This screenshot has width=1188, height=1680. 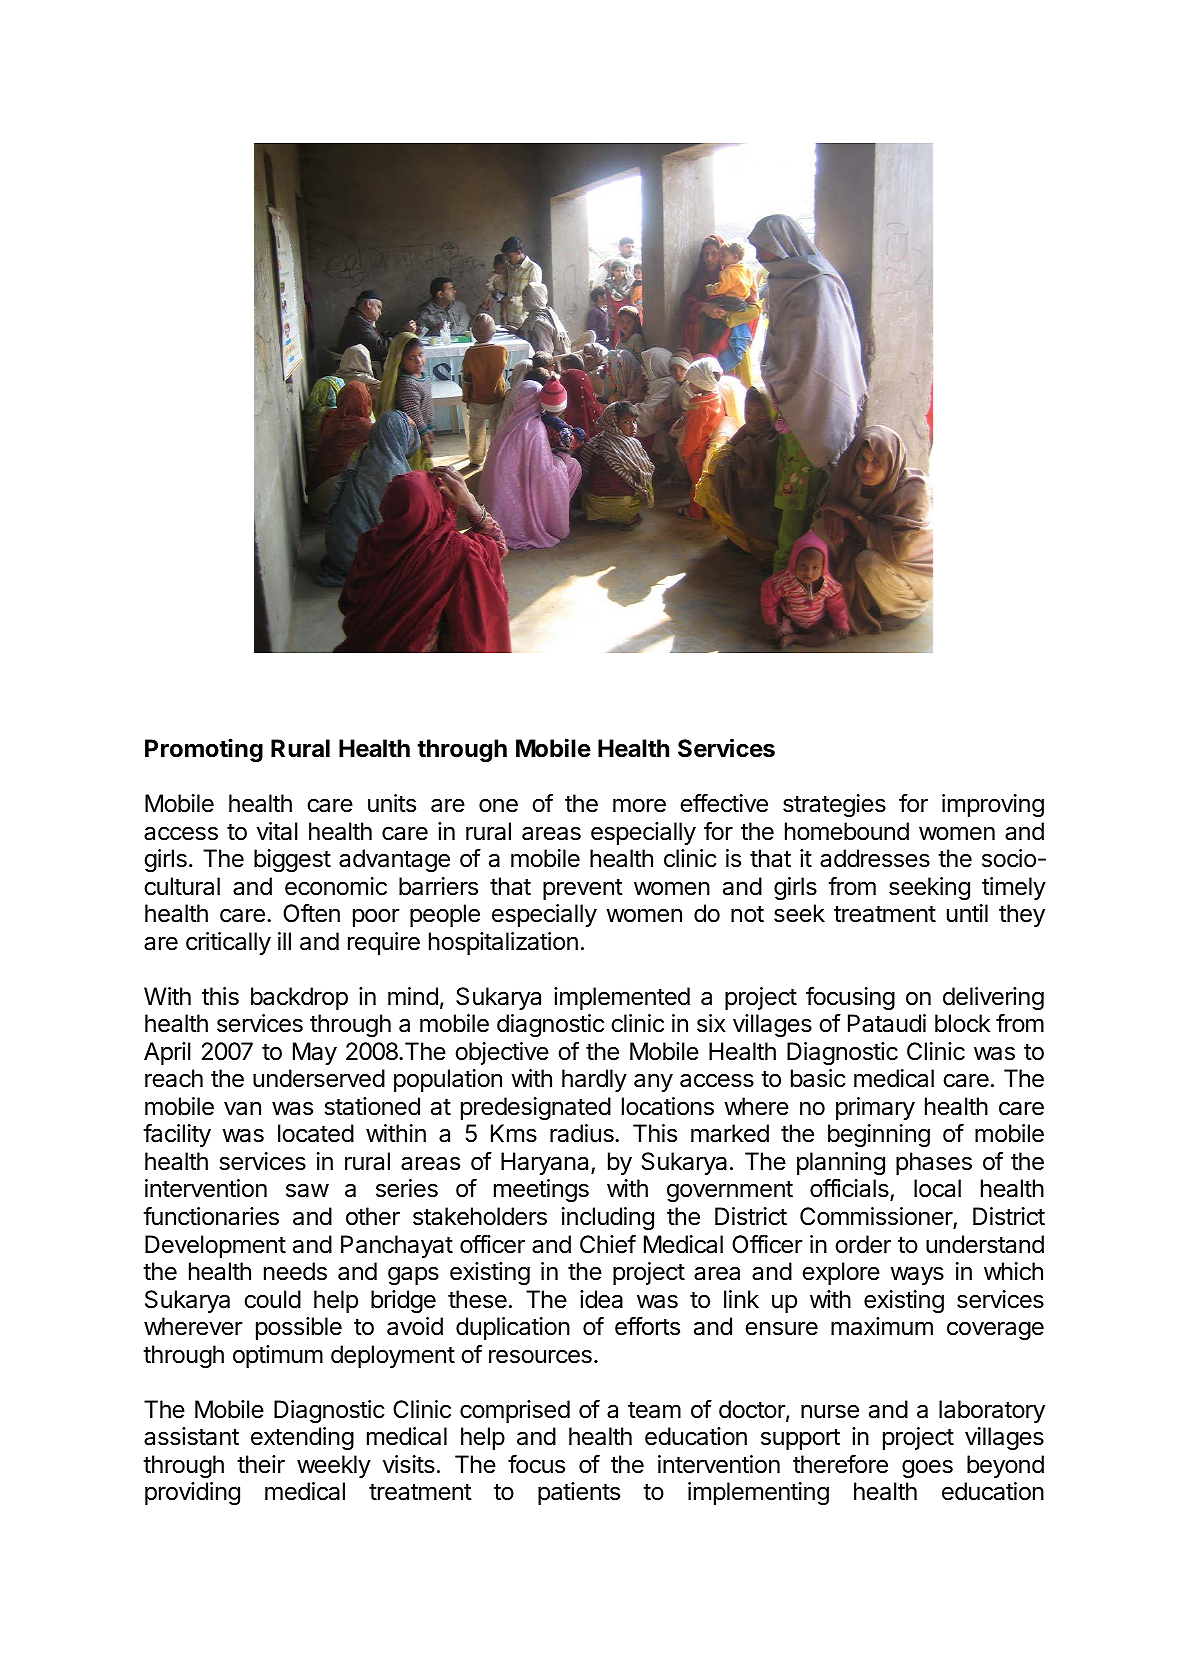 I want to click on including, so click(x=608, y=1218).
